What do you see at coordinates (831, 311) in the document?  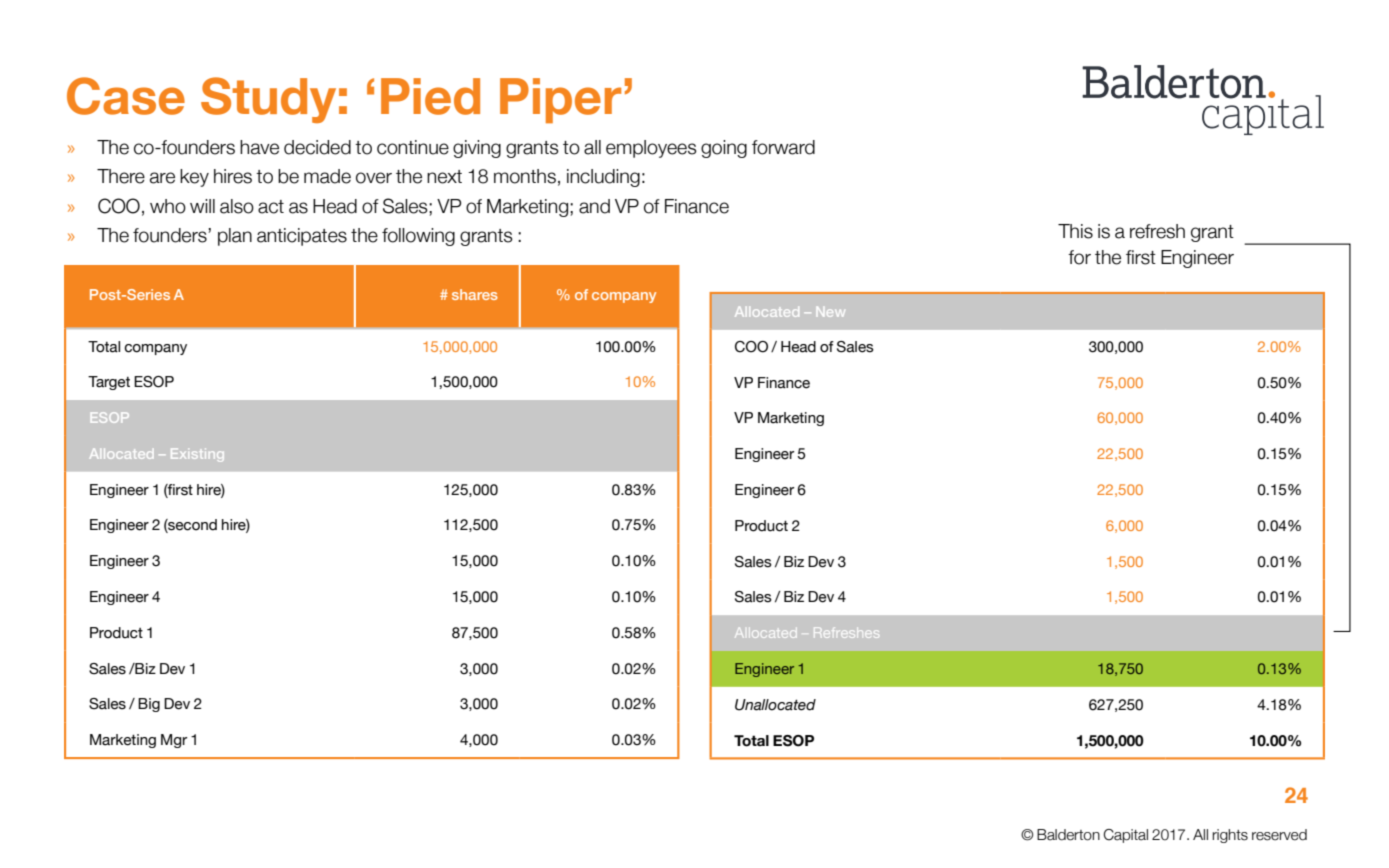 I see `New` at bounding box center [831, 311].
